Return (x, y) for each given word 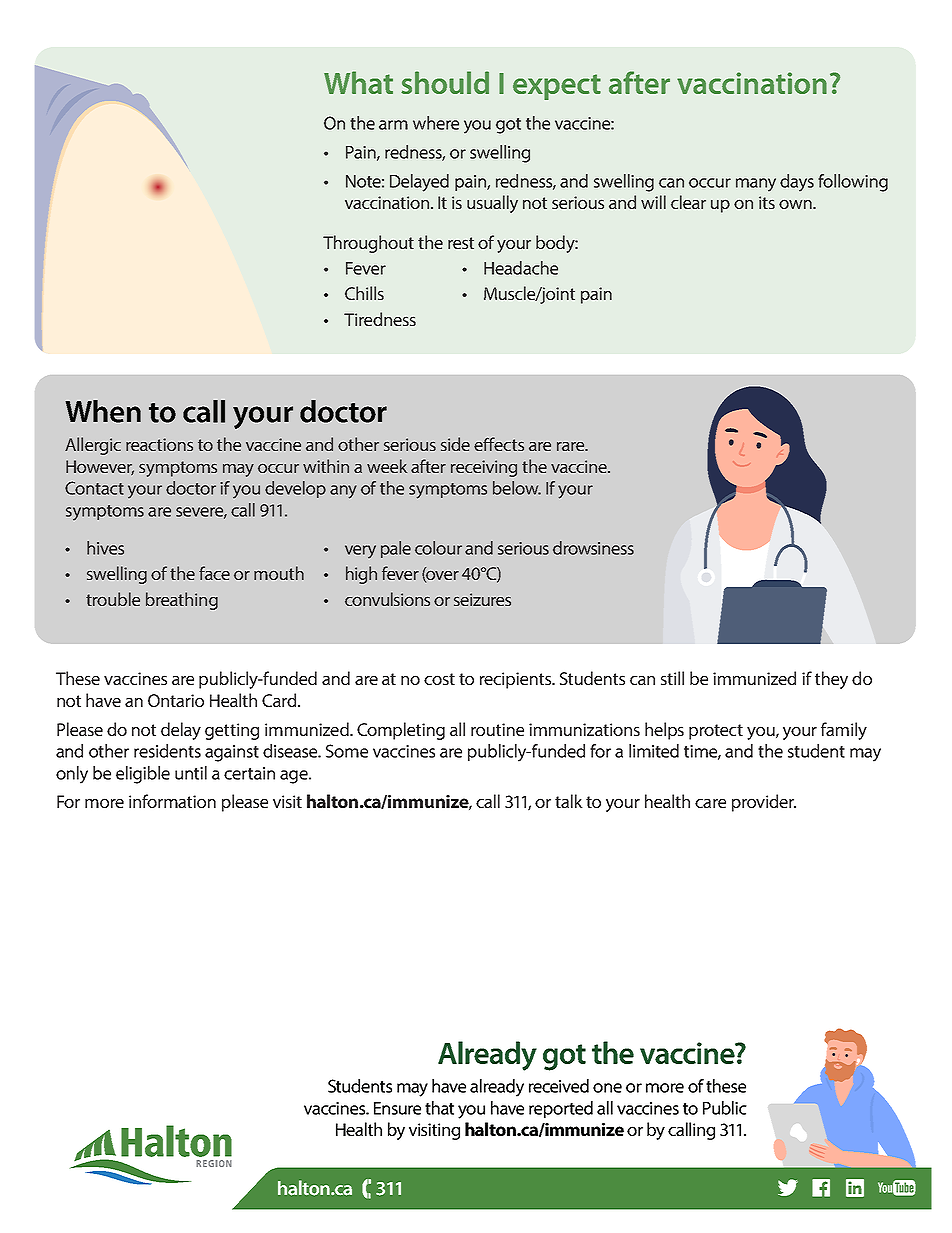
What (358, 82)
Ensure (397, 1108)
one (607, 1088)
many (756, 185)
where (436, 123)
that (439, 1108)
